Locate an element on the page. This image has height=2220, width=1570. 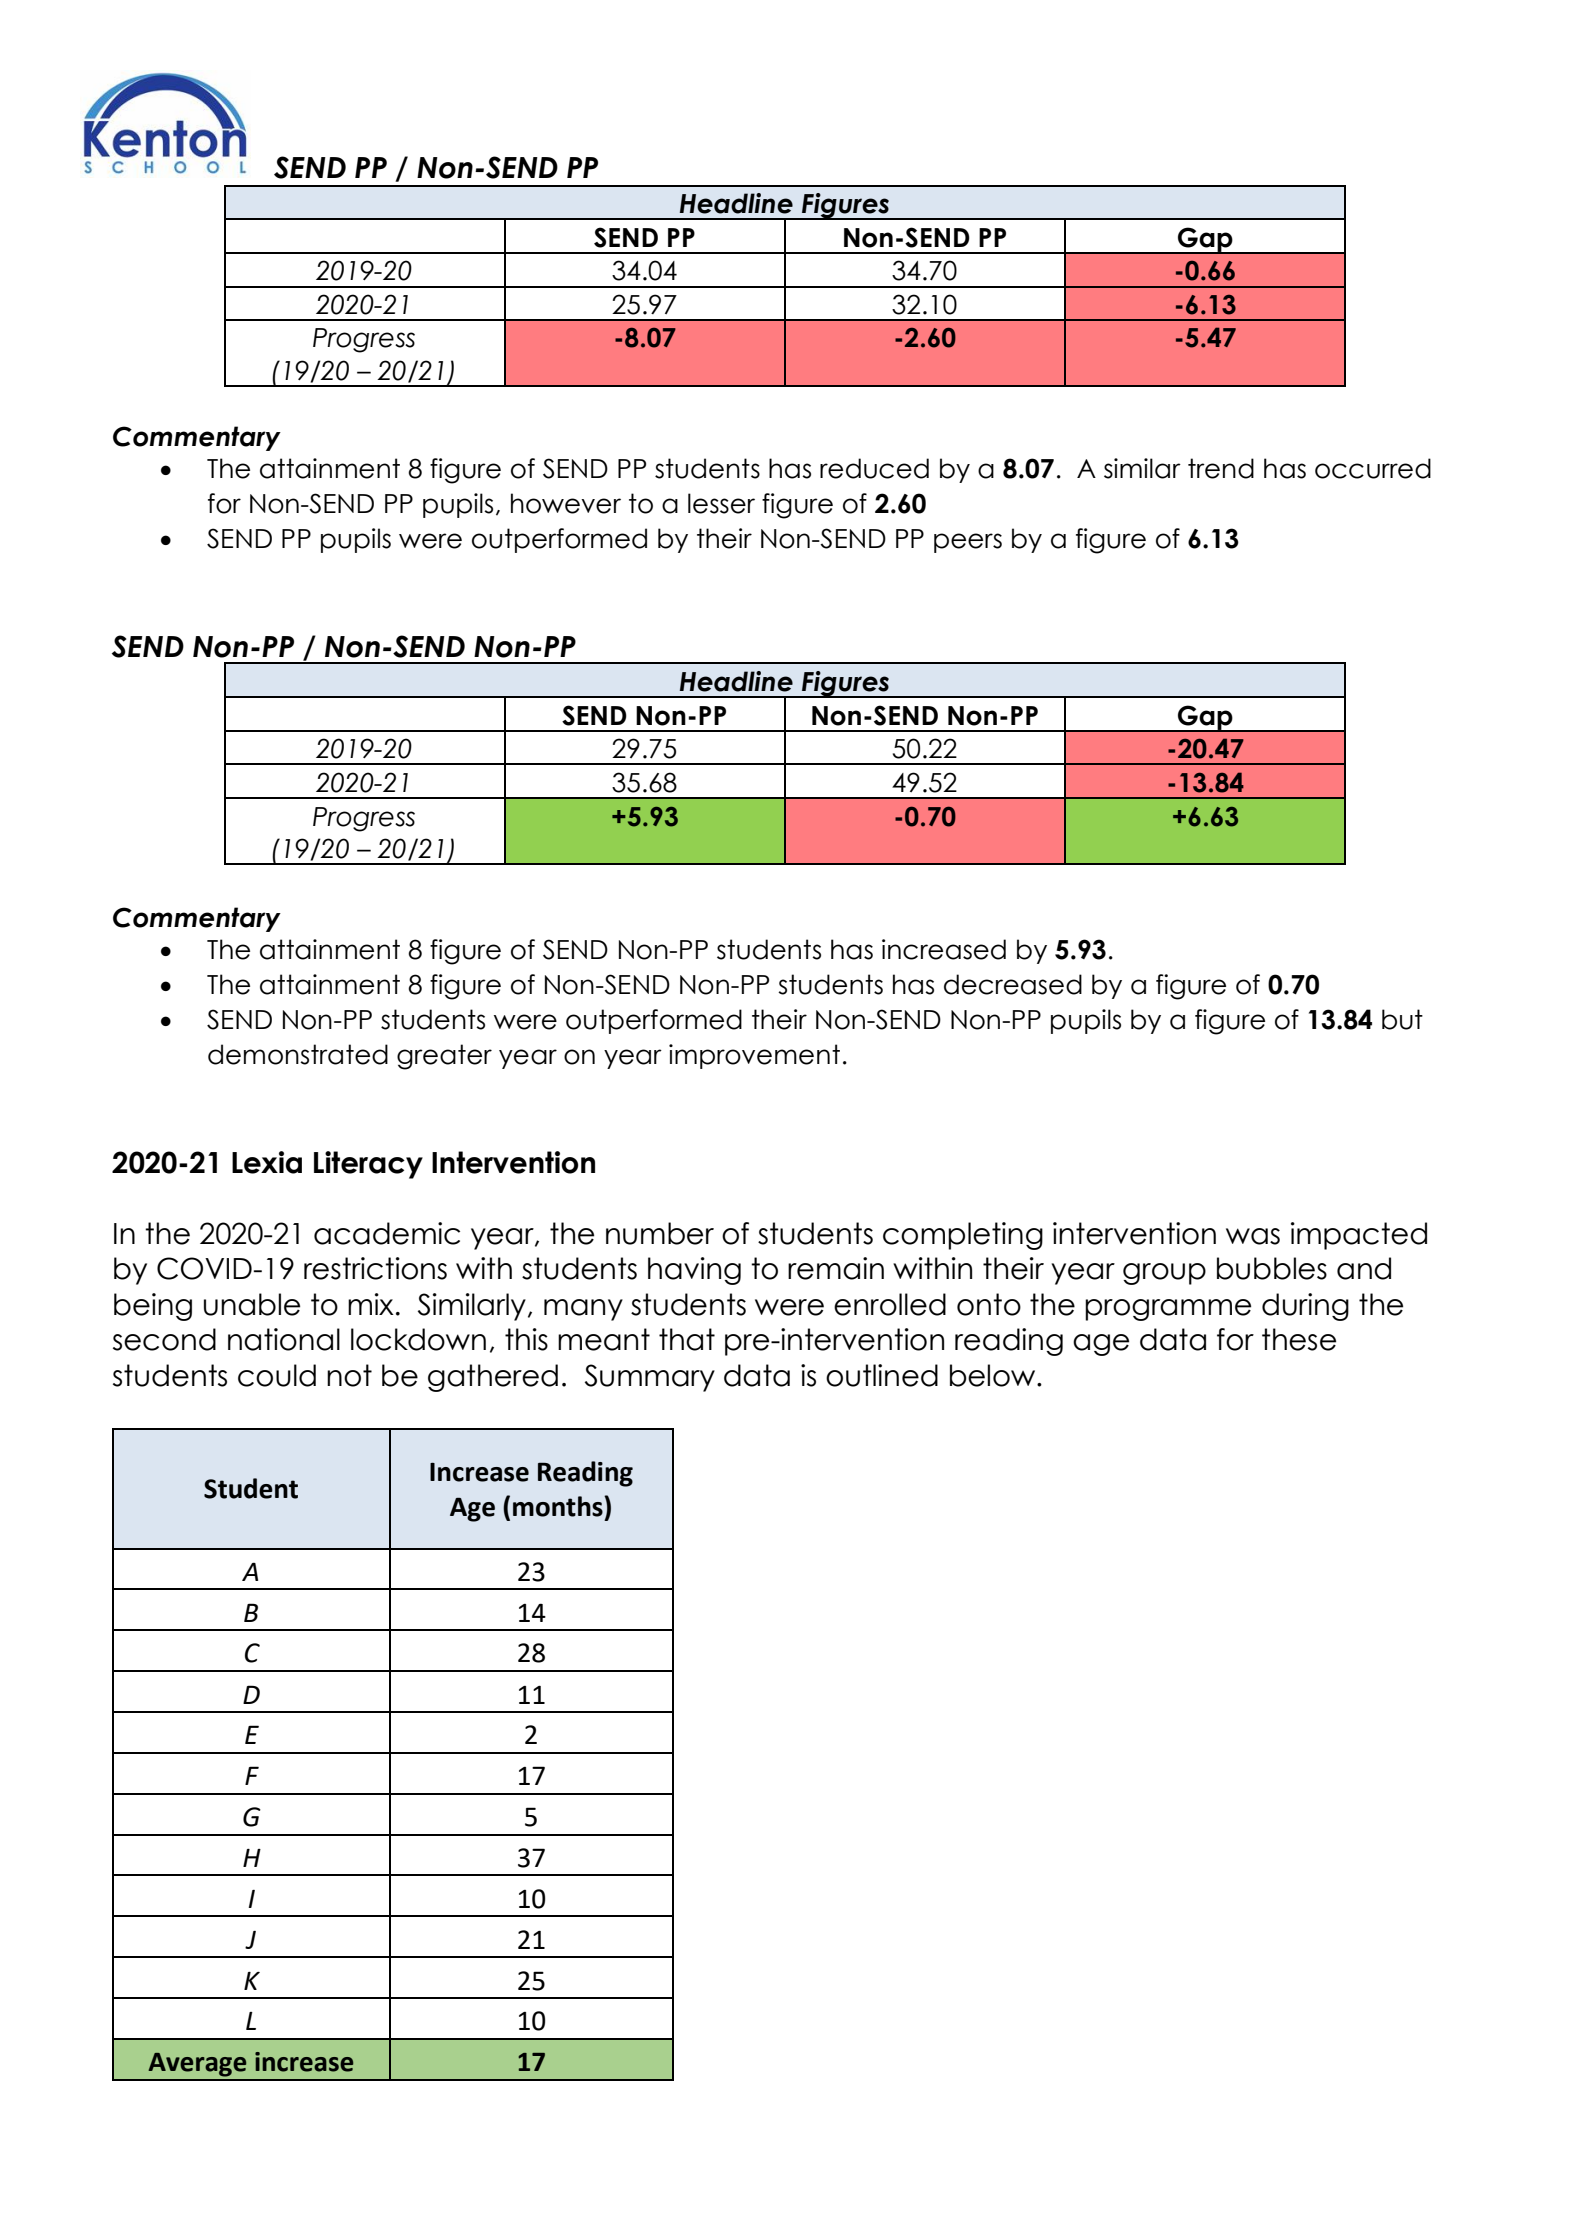
demonstrated is located at coordinates (298, 1054).
